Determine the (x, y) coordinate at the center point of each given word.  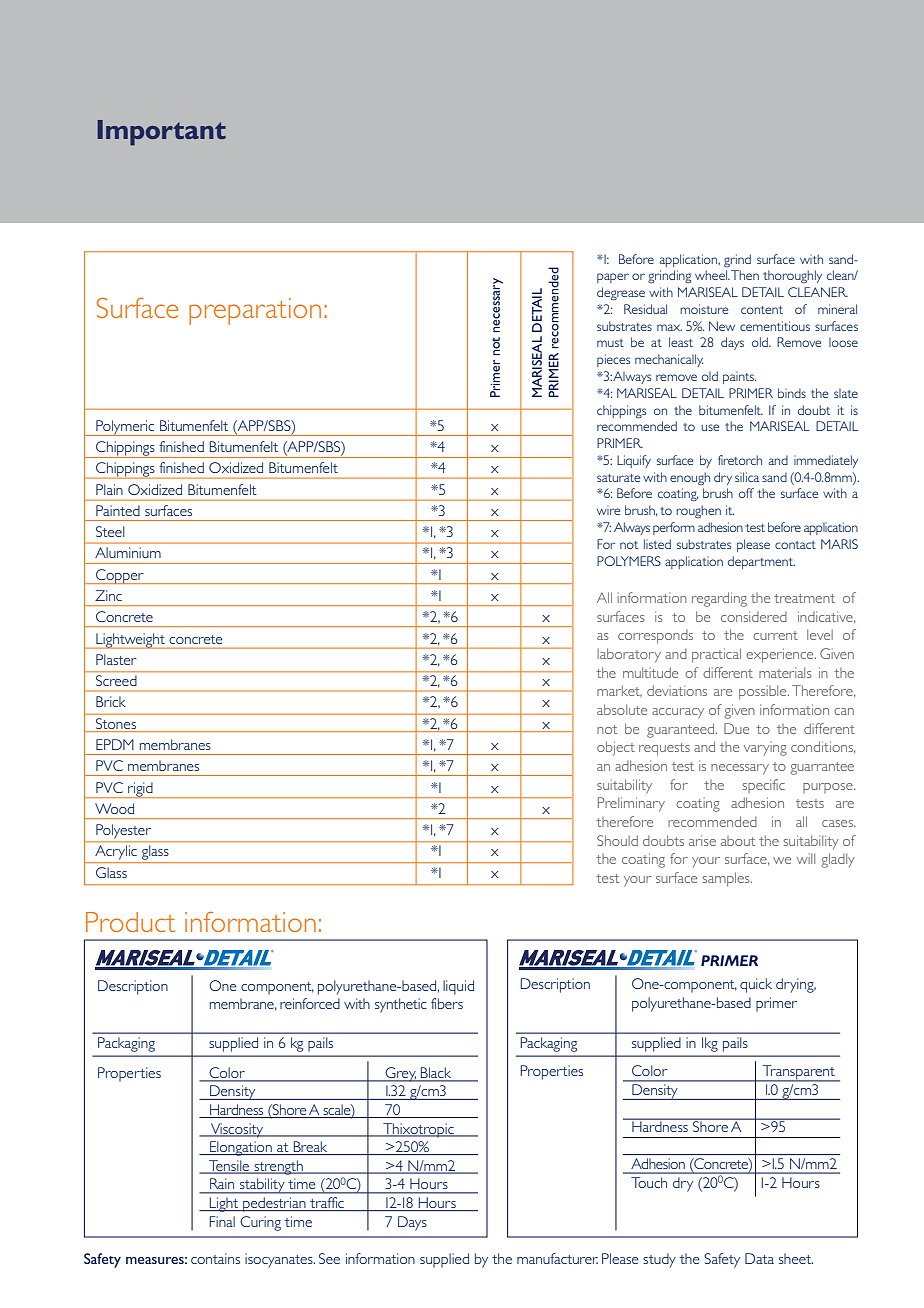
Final (222, 1221)
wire (608, 510)
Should (617, 840)
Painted (118, 510)
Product (130, 922)
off (746, 493)
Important (161, 133)
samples (727, 879)
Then (745, 275)
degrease (621, 293)
